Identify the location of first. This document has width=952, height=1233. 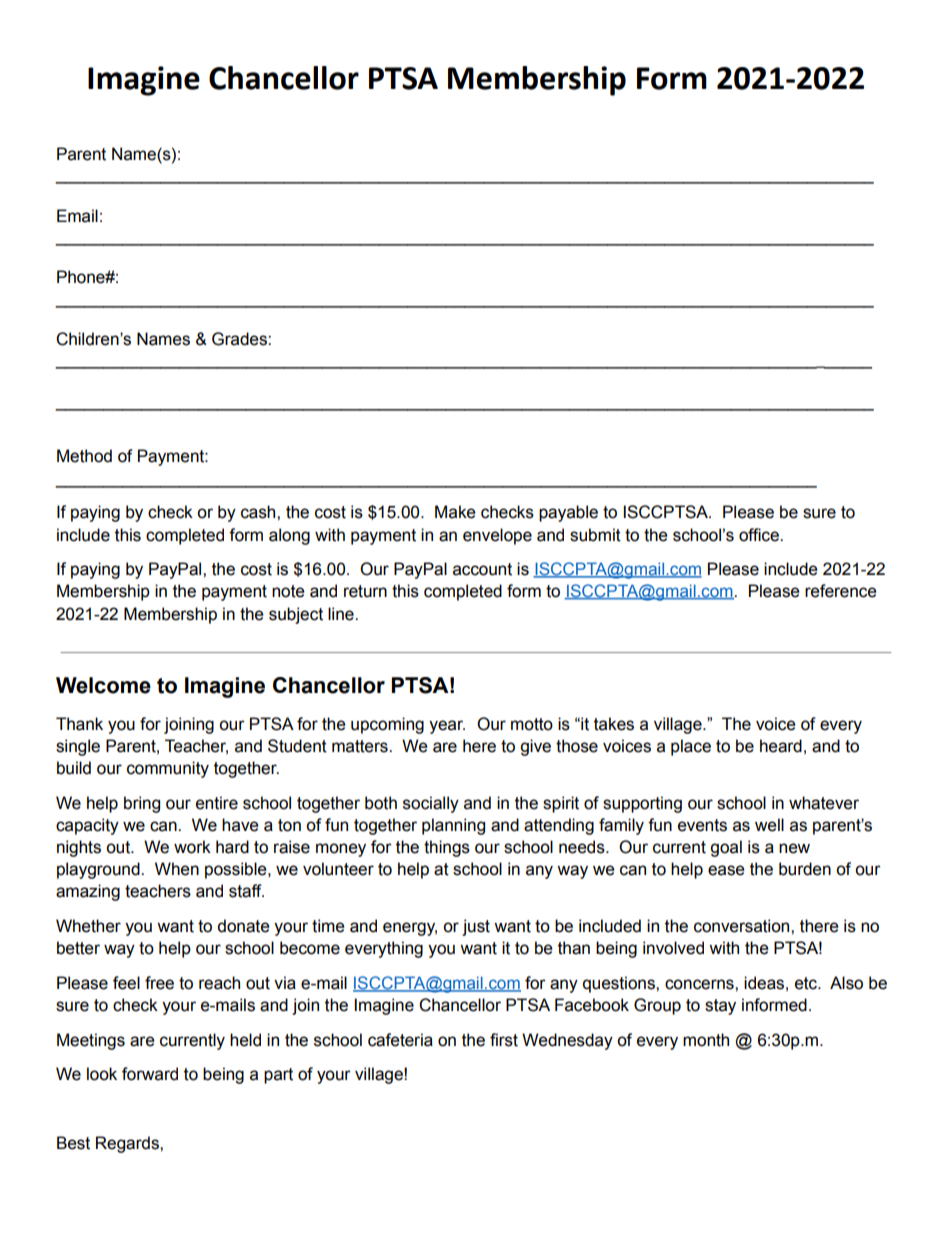
(504, 1040).
